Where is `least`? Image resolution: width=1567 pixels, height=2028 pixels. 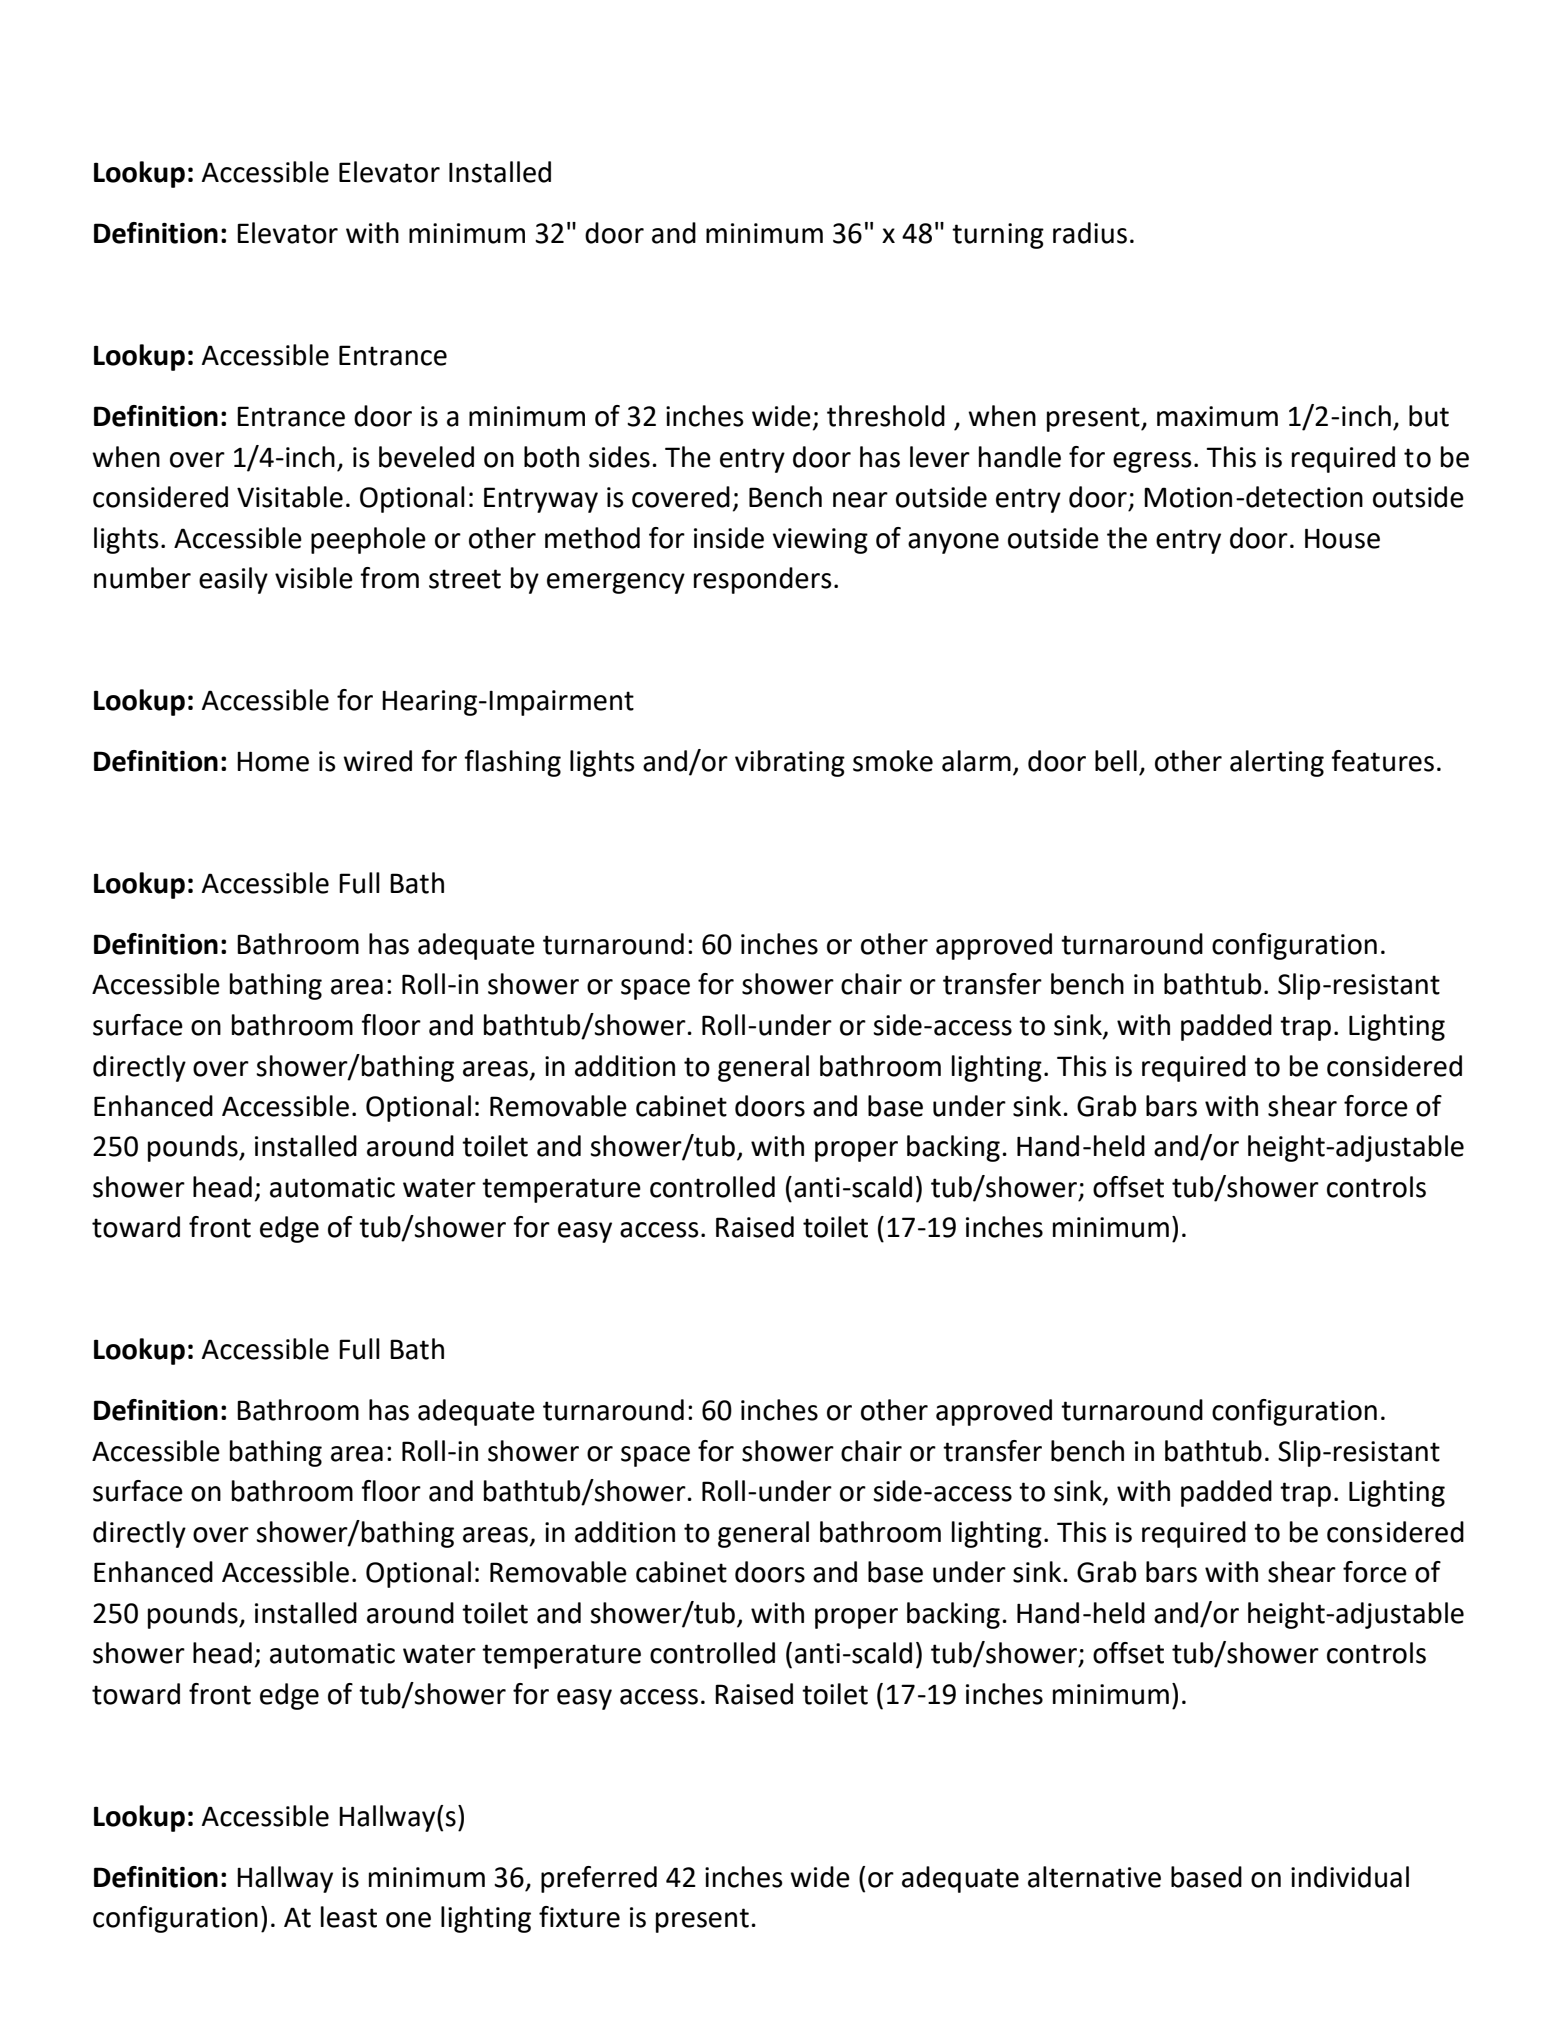
least is located at coordinates (349, 1917).
